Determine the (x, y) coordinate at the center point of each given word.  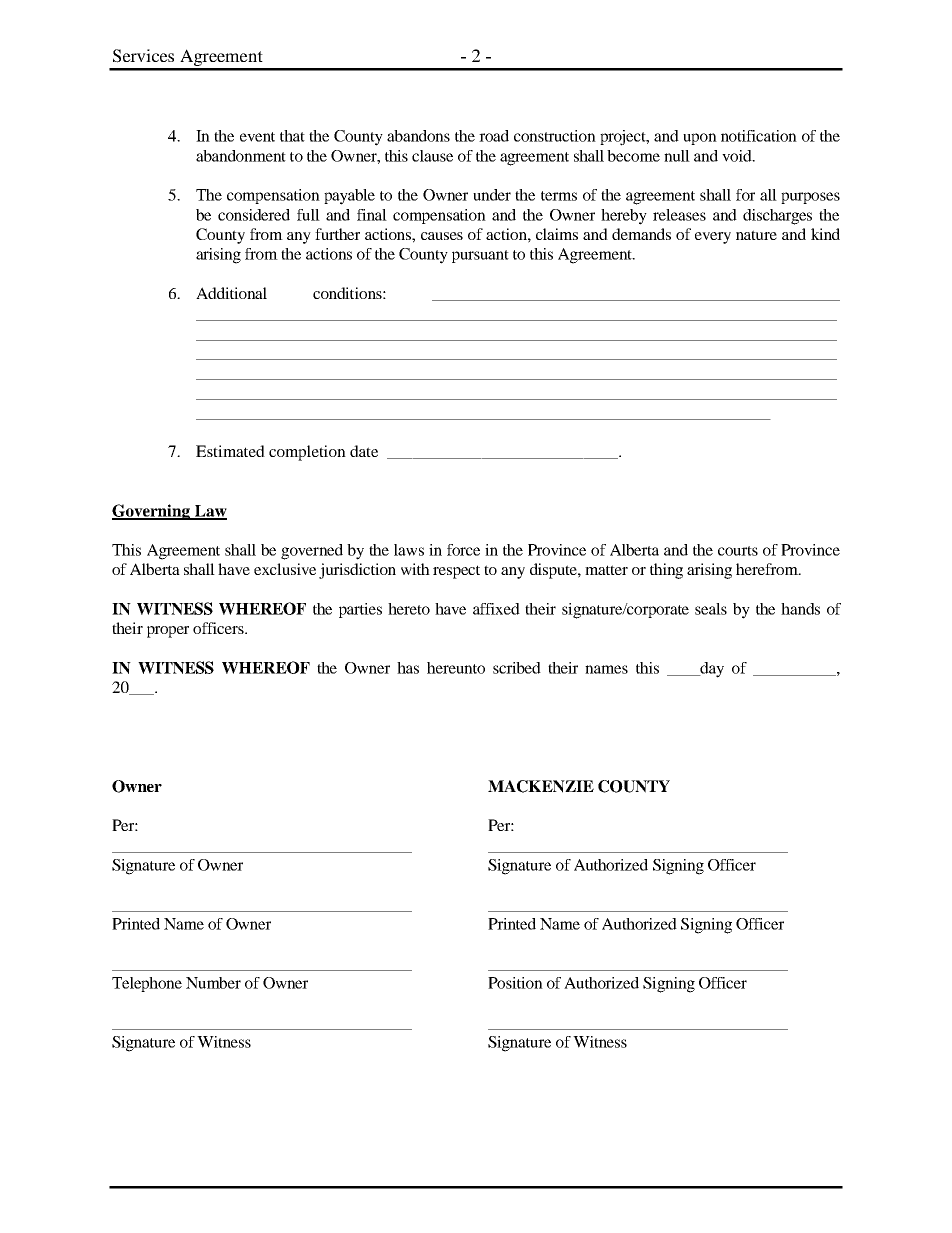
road (494, 136)
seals (711, 609)
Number (213, 983)
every (713, 238)
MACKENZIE (541, 786)
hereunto (456, 668)
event (257, 137)
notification (759, 136)
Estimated (230, 451)
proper (168, 632)
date (364, 451)
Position (515, 983)
